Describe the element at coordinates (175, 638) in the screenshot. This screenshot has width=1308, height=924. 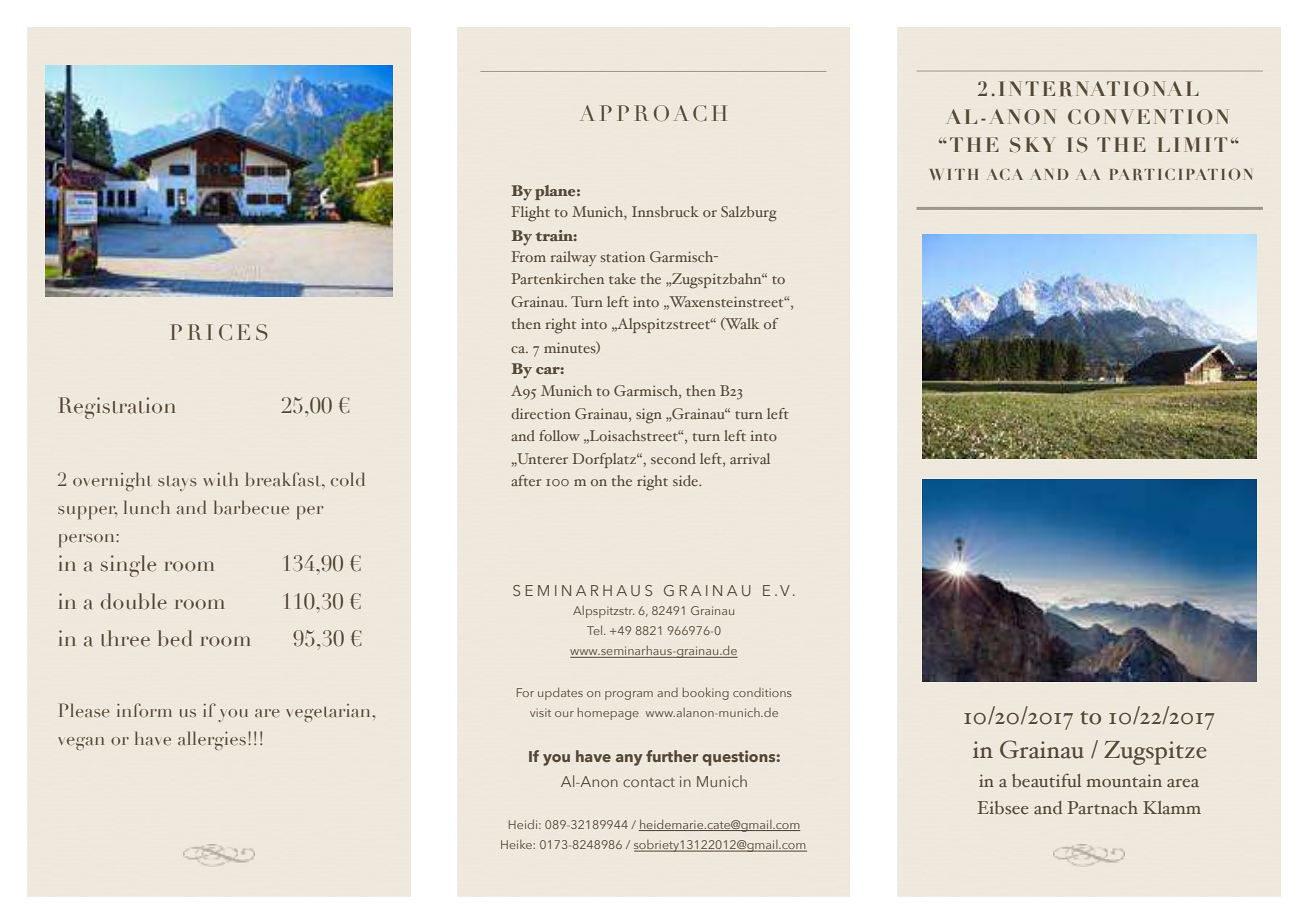
I see `bed` at that location.
